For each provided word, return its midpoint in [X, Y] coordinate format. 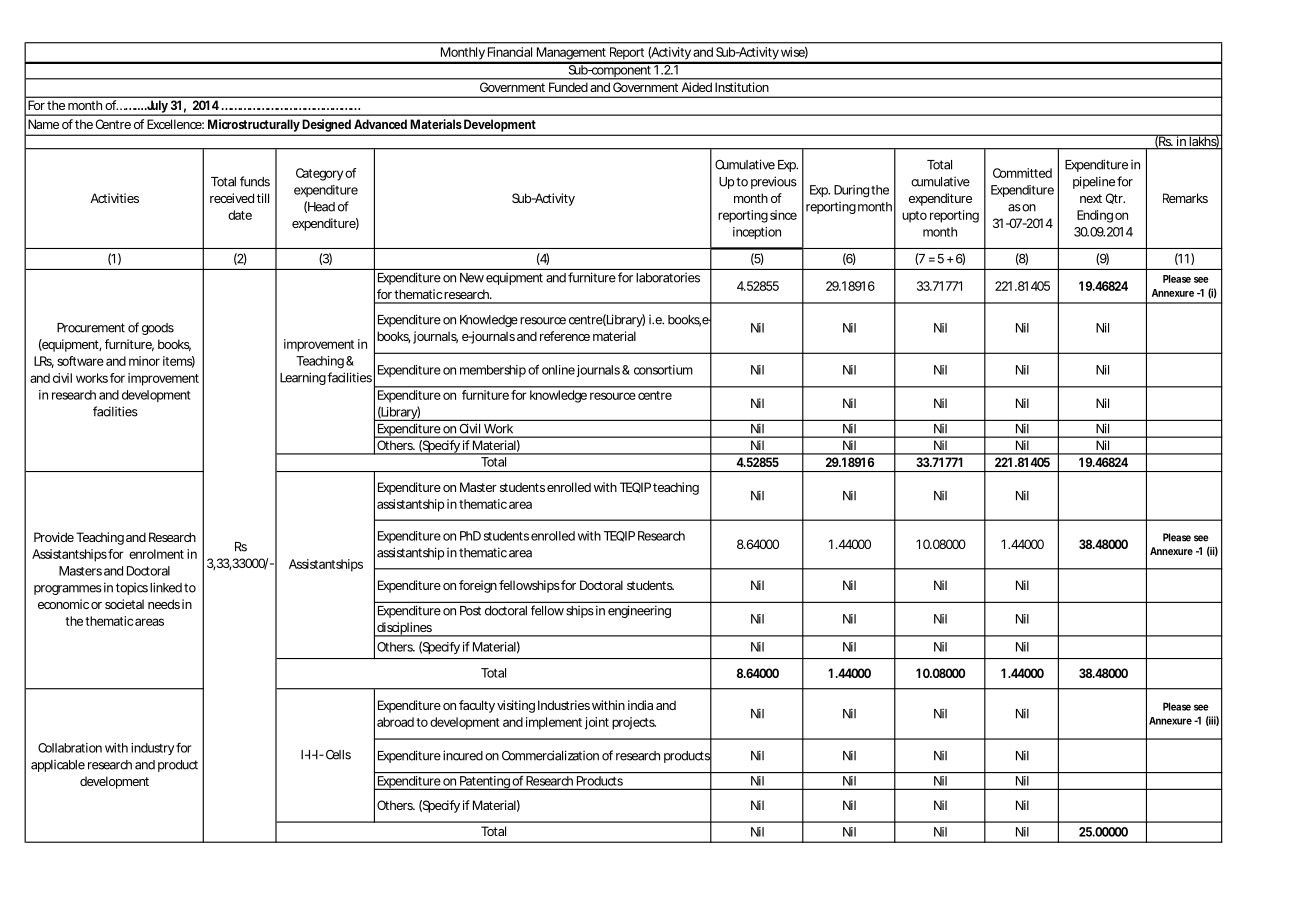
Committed [1022, 173]
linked [166, 587]
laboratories [668, 277]
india [640, 705]
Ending [1095, 216]
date [240, 215]
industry [152, 749]
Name [43, 124]
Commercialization [550, 755]
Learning [303, 378]
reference [565, 336]
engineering [639, 611]
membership [493, 371]
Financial [510, 52]
